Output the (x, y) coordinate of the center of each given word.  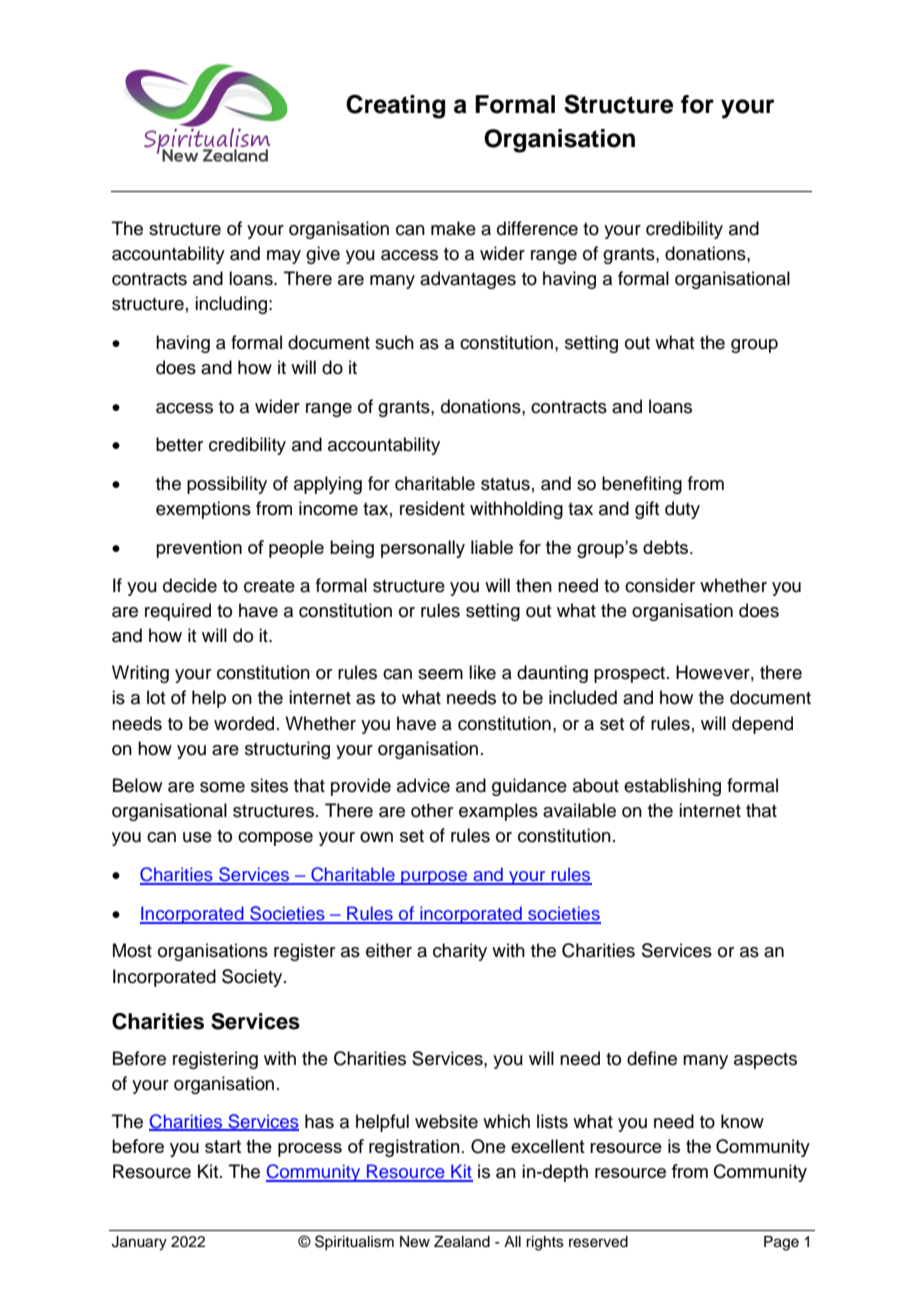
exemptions (203, 510)
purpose (434, 878)
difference (537, 228)
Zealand (462, 1242)
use (197, 837)
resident (432, 508)
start (223, 1146)
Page (781, 1243)
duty (682, 510)
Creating (395, 106)
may (284, 257)
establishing (672, 787)
